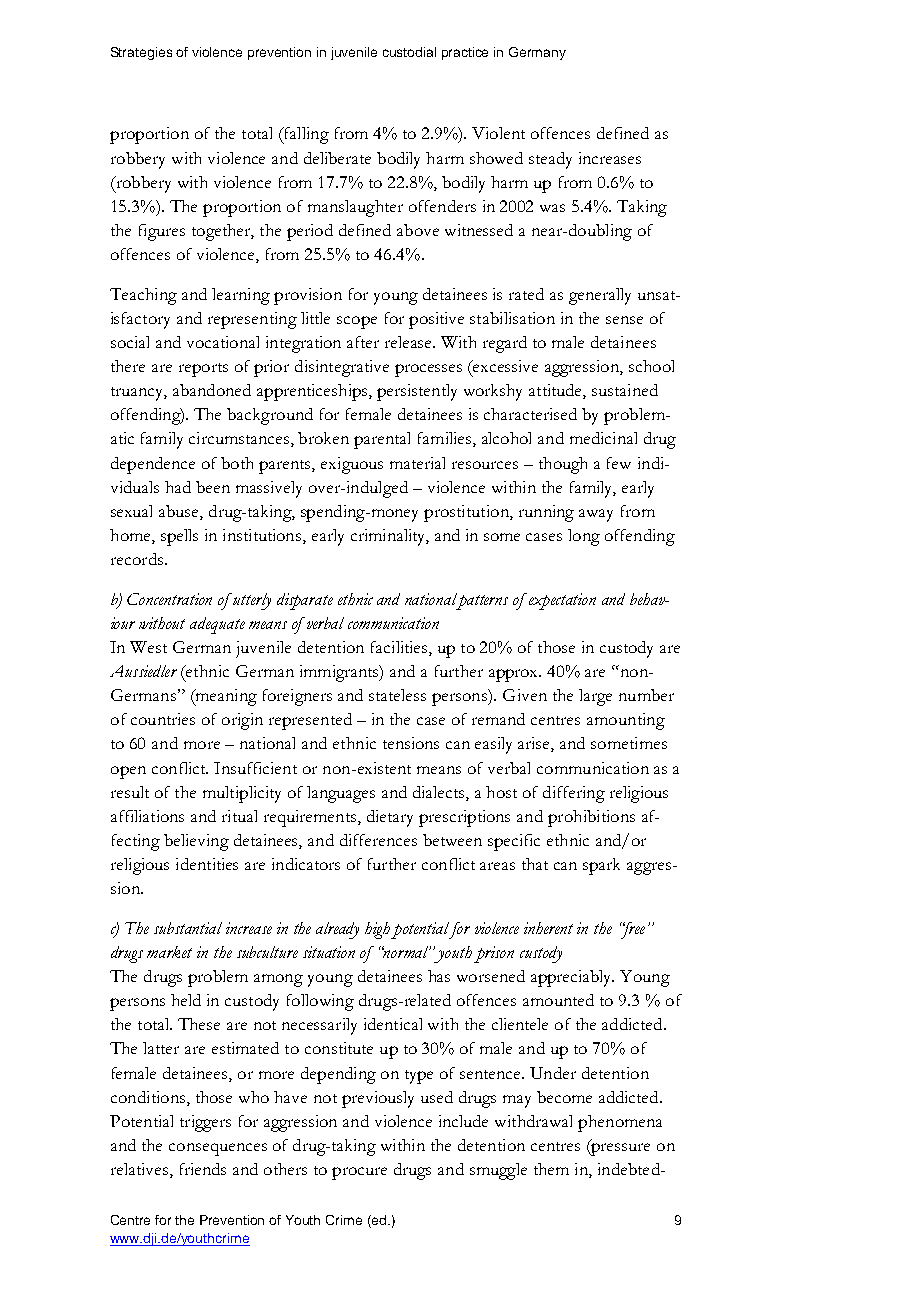 This image has width=924, height=1308. What do you see at coordinates (620, 1123) in the image?
I see `phenomena` at bounding box center [620, 1123].
